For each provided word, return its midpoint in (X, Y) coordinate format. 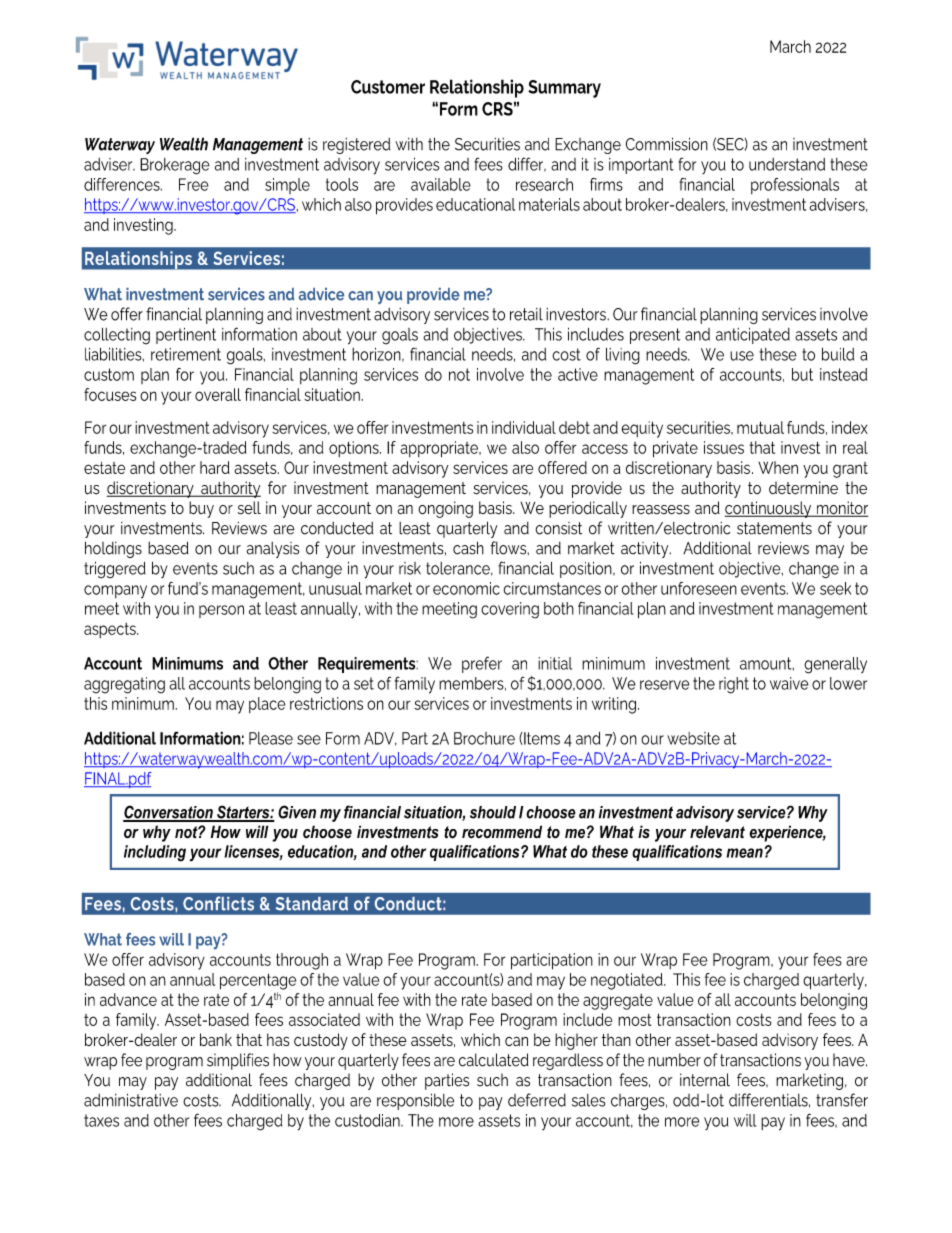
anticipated (753, 336)
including (155, 853)
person (221, 611)
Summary (564, 89)
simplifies (238, 1061)
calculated (493, 1060)
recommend (502, 832)
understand (787, 164)
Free (194, 184)
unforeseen (699, 588)
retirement (186, 354)
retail (526, 314)
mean (744, 853)
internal (705, 1080)
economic (466, 588)
